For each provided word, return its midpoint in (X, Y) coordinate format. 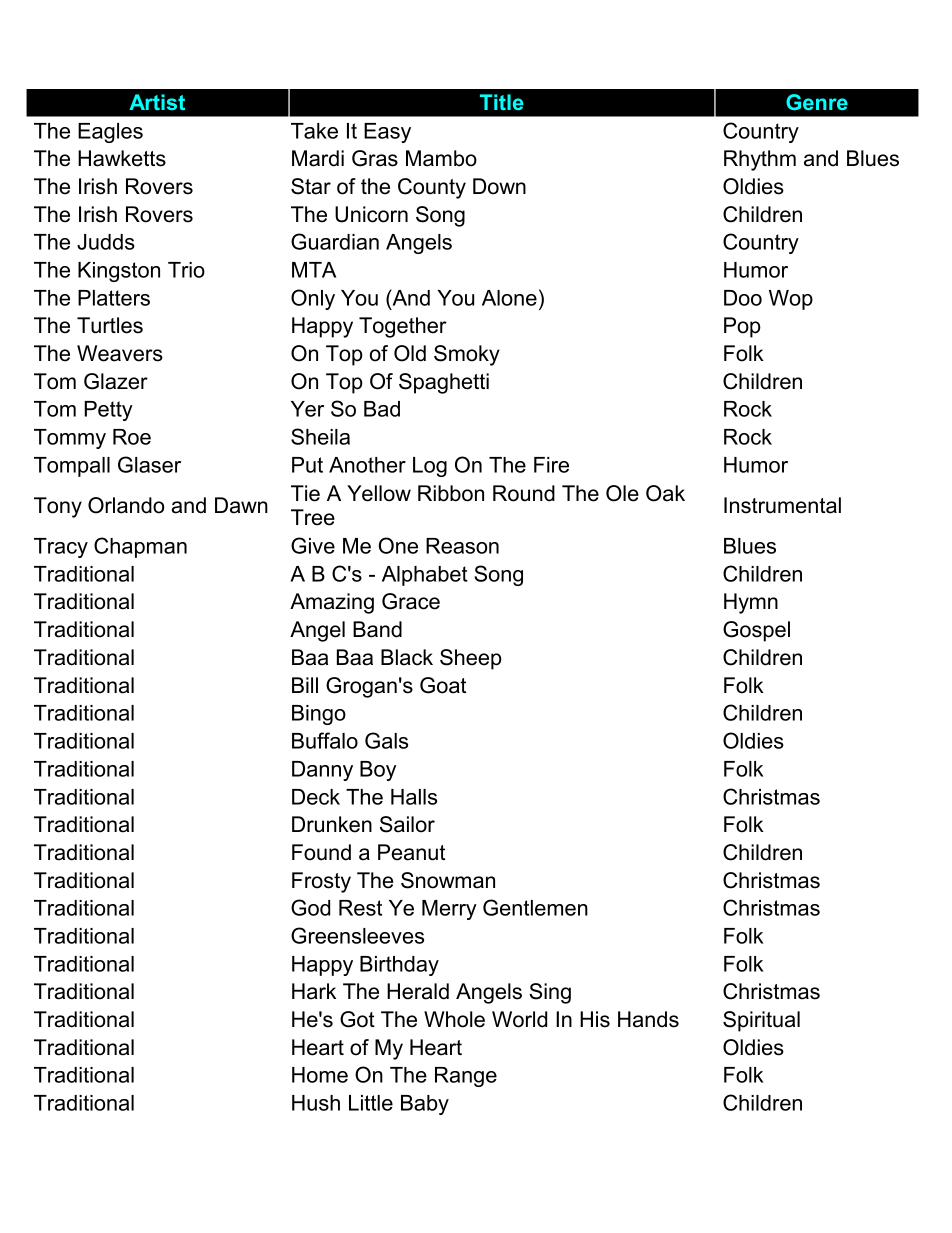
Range (466, 1077)
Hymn (751, 603)
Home (320, 1075)
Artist (157, 102)
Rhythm (760, 160)
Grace (411, 601)
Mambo (441, 158)
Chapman (140, 547)
